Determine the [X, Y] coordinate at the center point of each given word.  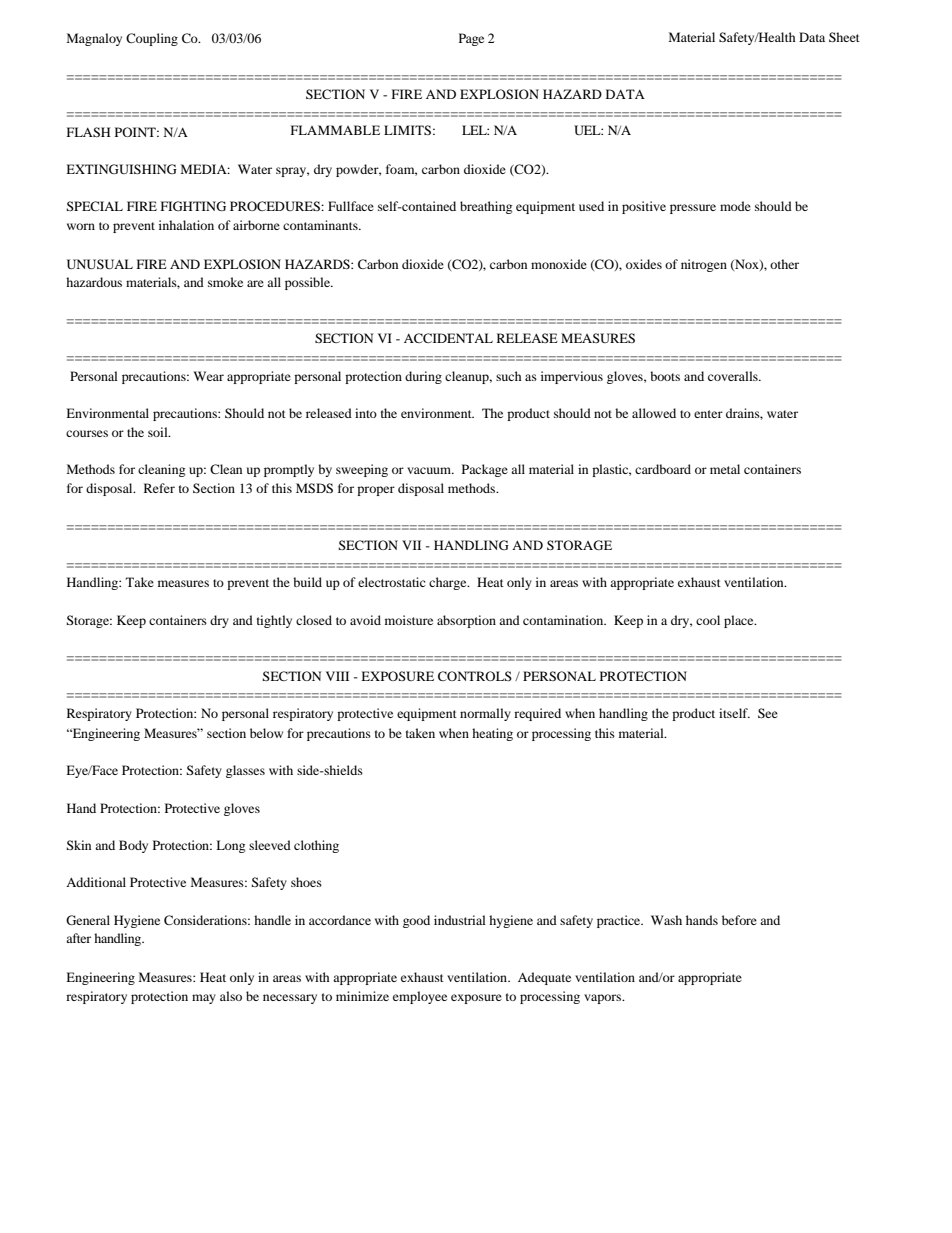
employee [420, 997]
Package [485, 470]
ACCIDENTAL [448, 338]
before [739, 920]
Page [471, 39]
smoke [225, 282]
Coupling [152, 39]
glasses [245, 771]
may [204, 999]
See [768, 713]
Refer [159, 488]
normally [485, 714]
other [784, 264]
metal [725, 469]
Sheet [844, 37]
